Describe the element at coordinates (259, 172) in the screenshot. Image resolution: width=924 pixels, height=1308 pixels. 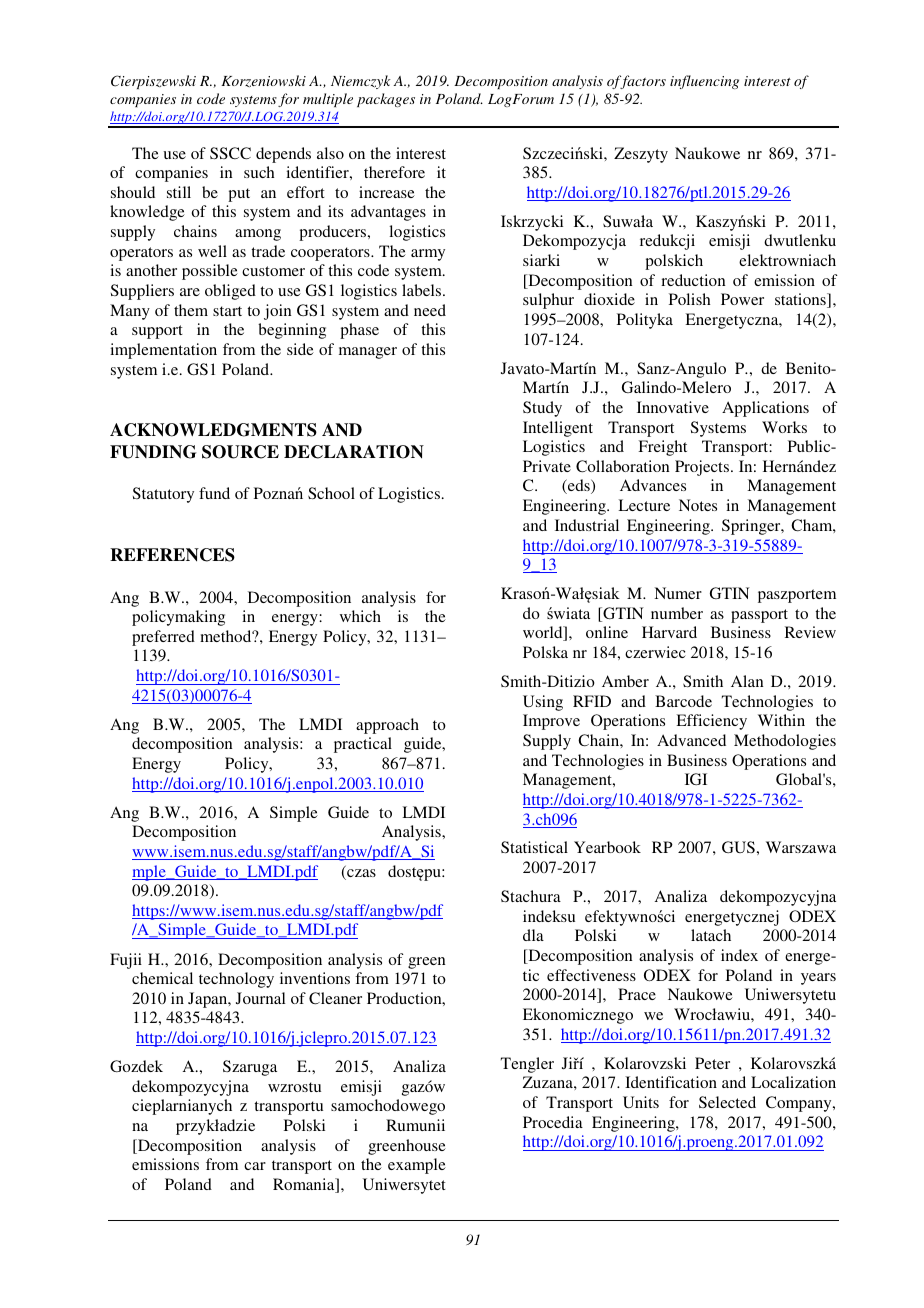
I see `such` at that location.
